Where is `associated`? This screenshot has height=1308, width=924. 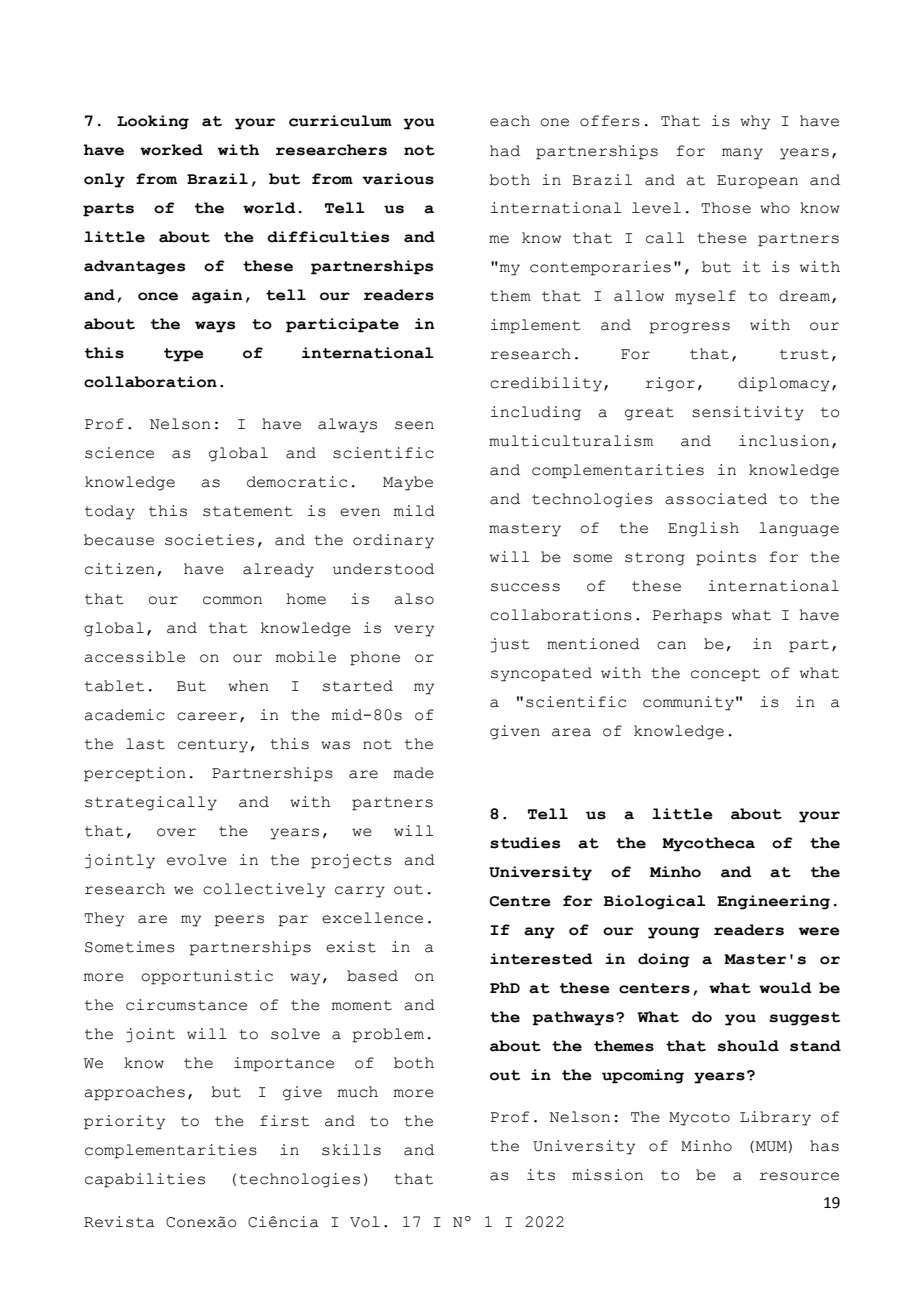
associated is located at coordinates (716, 499).
